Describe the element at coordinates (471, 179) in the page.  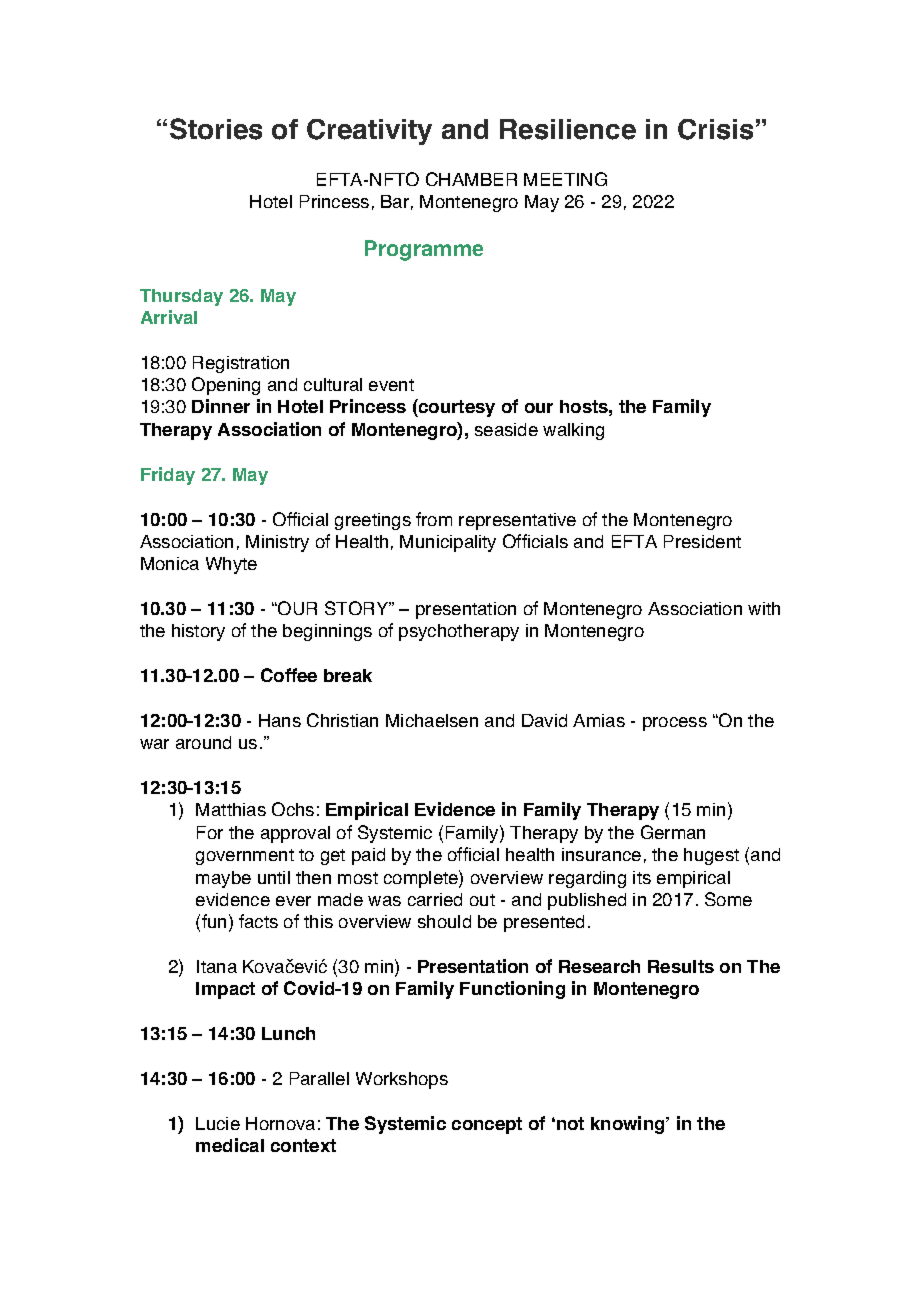
I see `CHAMBER` at that location.
